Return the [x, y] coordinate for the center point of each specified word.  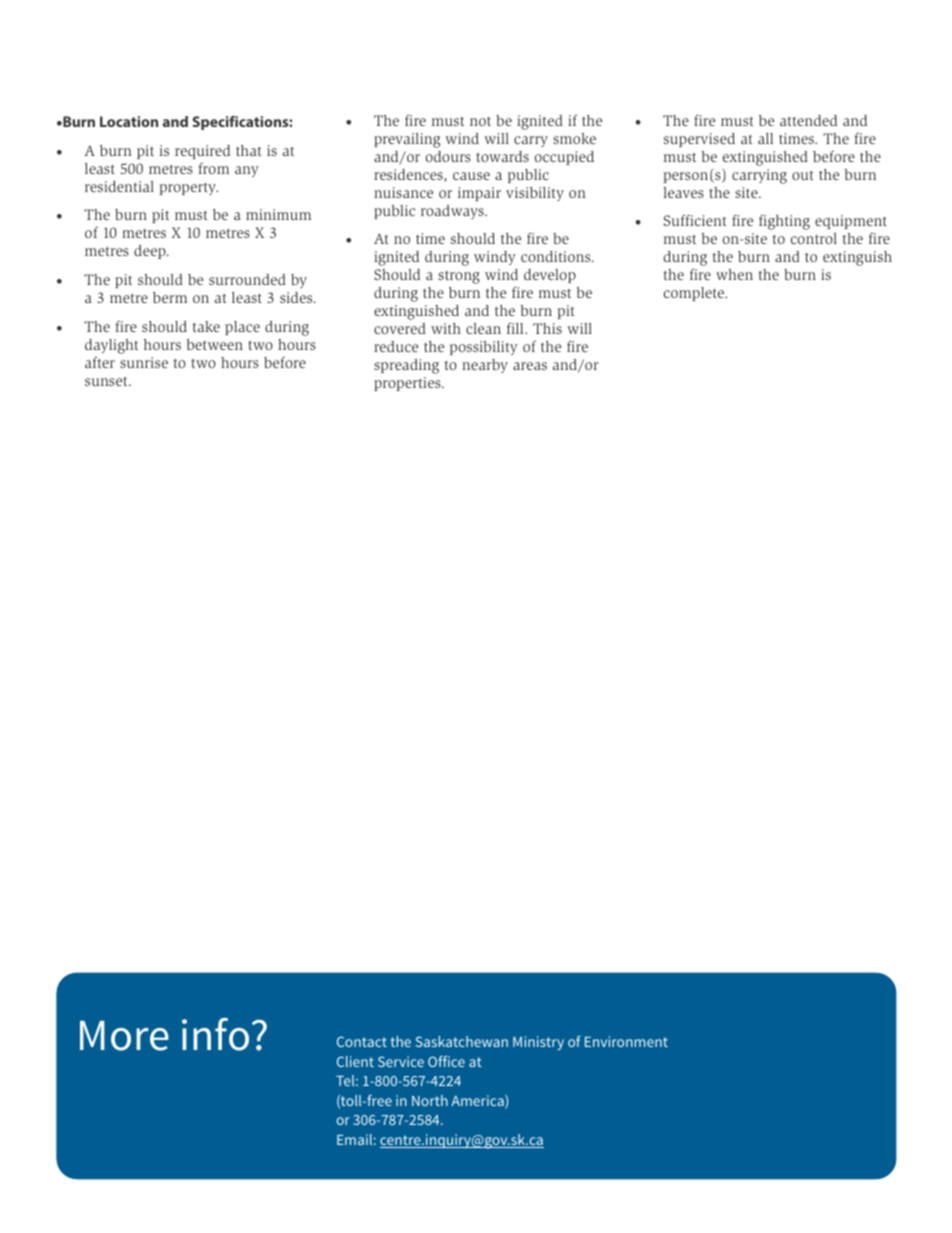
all [765, 138]
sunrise [144, 362]
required [202, 152]
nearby [485, 366]
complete [695, 294]
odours [448, 156]
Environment [626, 1041]
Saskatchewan [461, 1041]
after [100, 362]
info [215, 1034]
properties [408, 384]
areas [530, 366]
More [124, 1036]
